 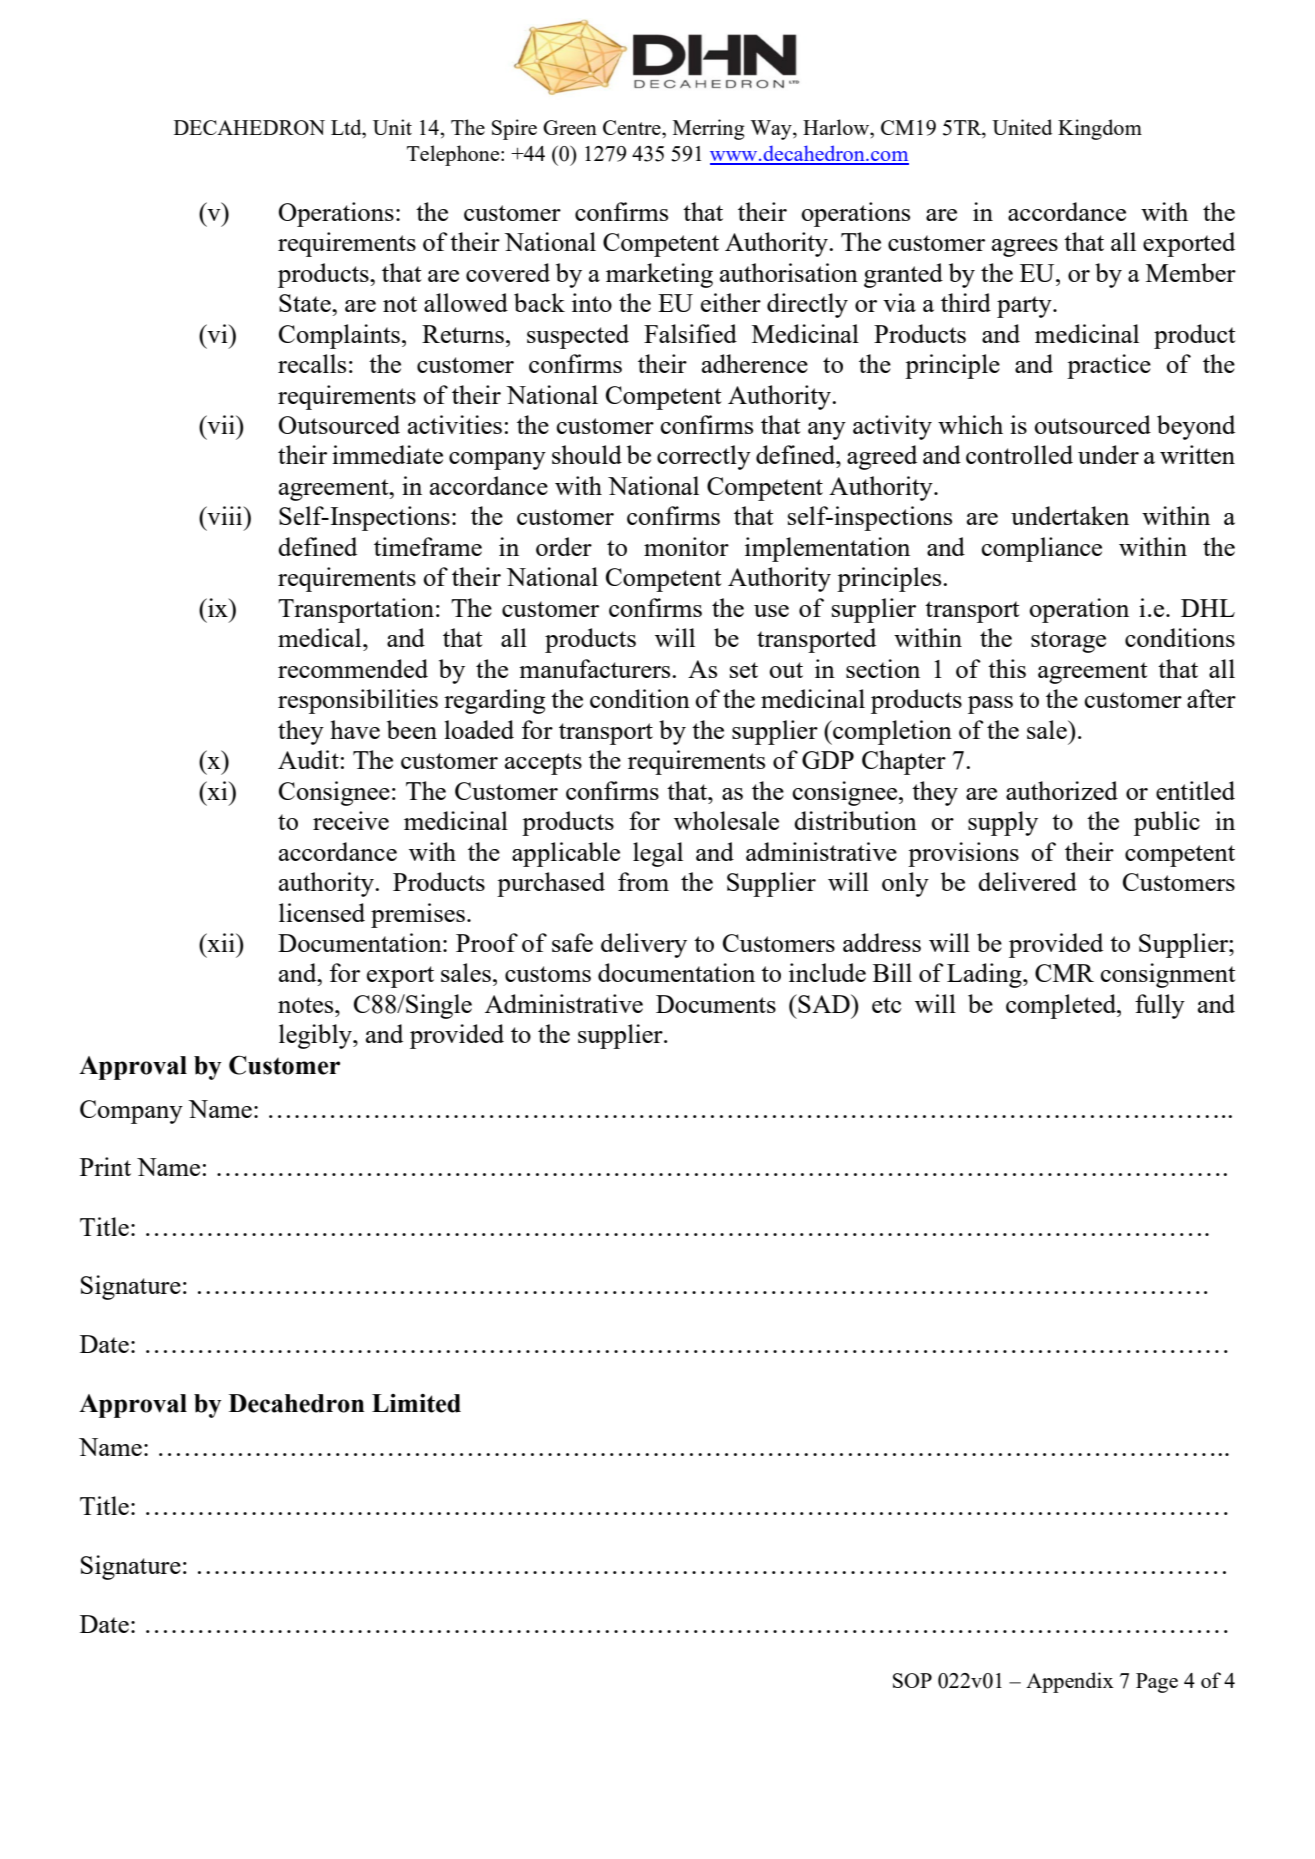 I want to click on agrees, so click(x=1025, y=248).
